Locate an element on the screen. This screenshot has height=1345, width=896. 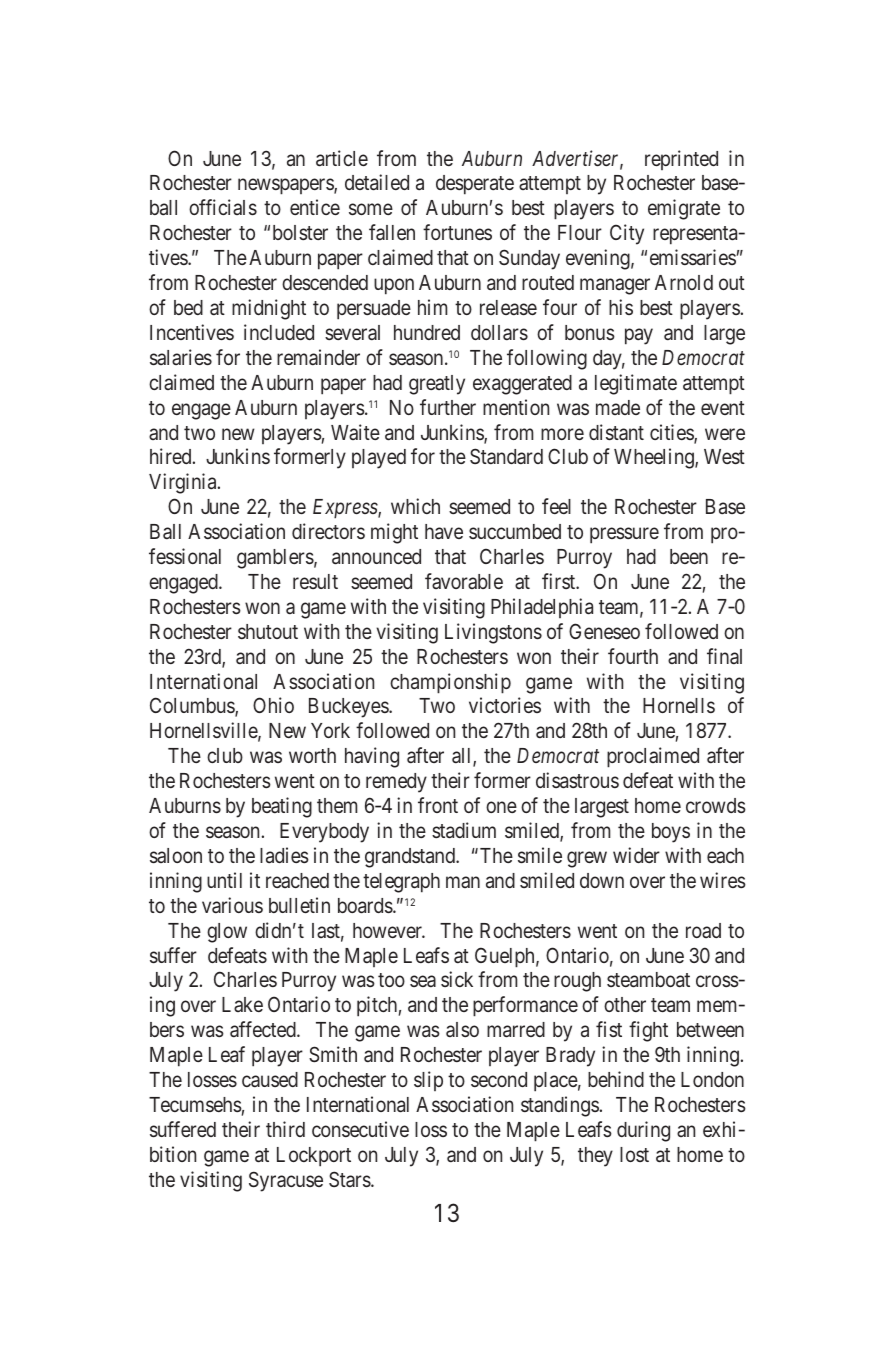
slip is located at coordinates (428, 1081).
